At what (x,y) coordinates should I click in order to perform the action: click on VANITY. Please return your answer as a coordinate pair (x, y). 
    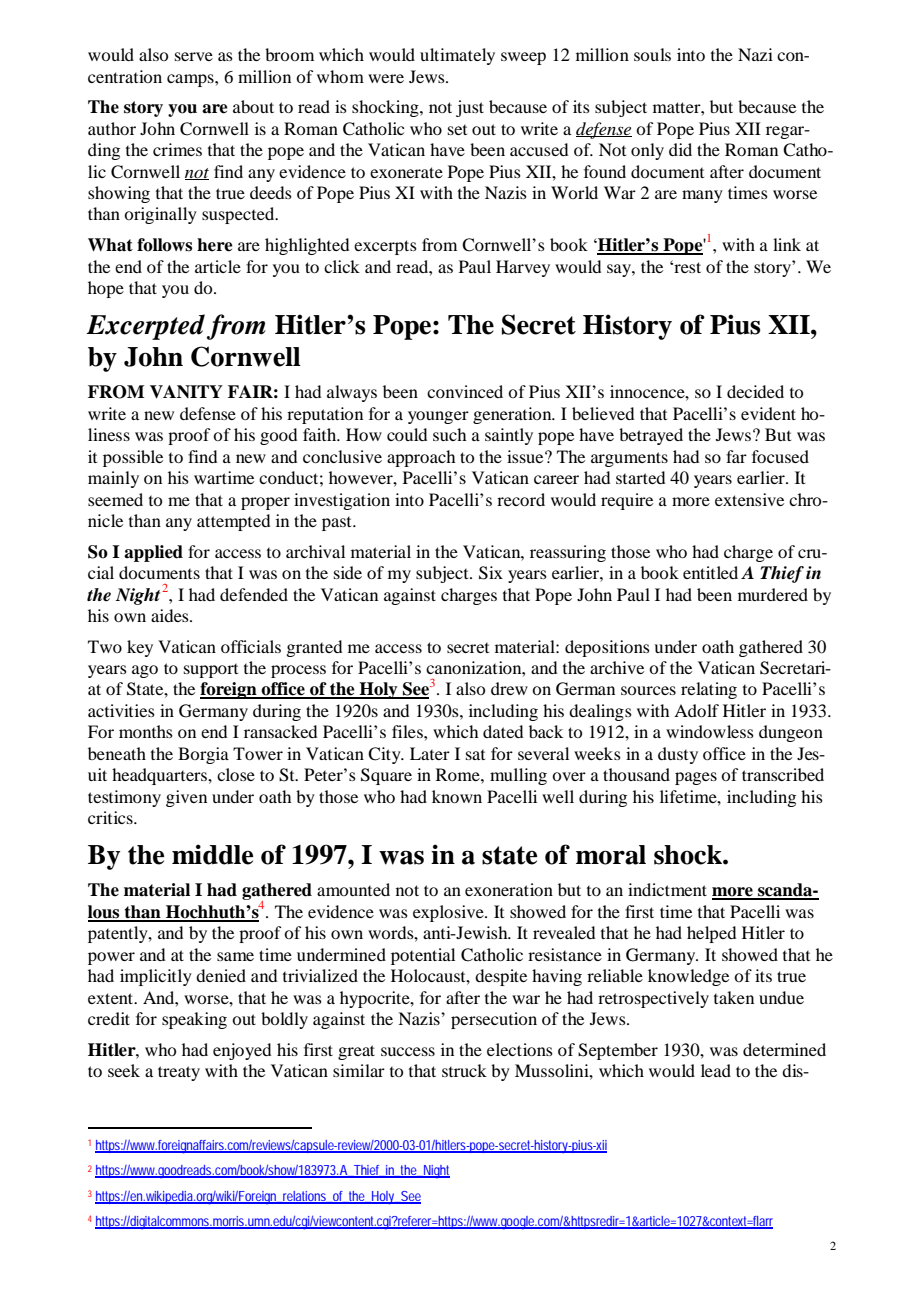
    Looking at the image, I should click on (186, 392).
